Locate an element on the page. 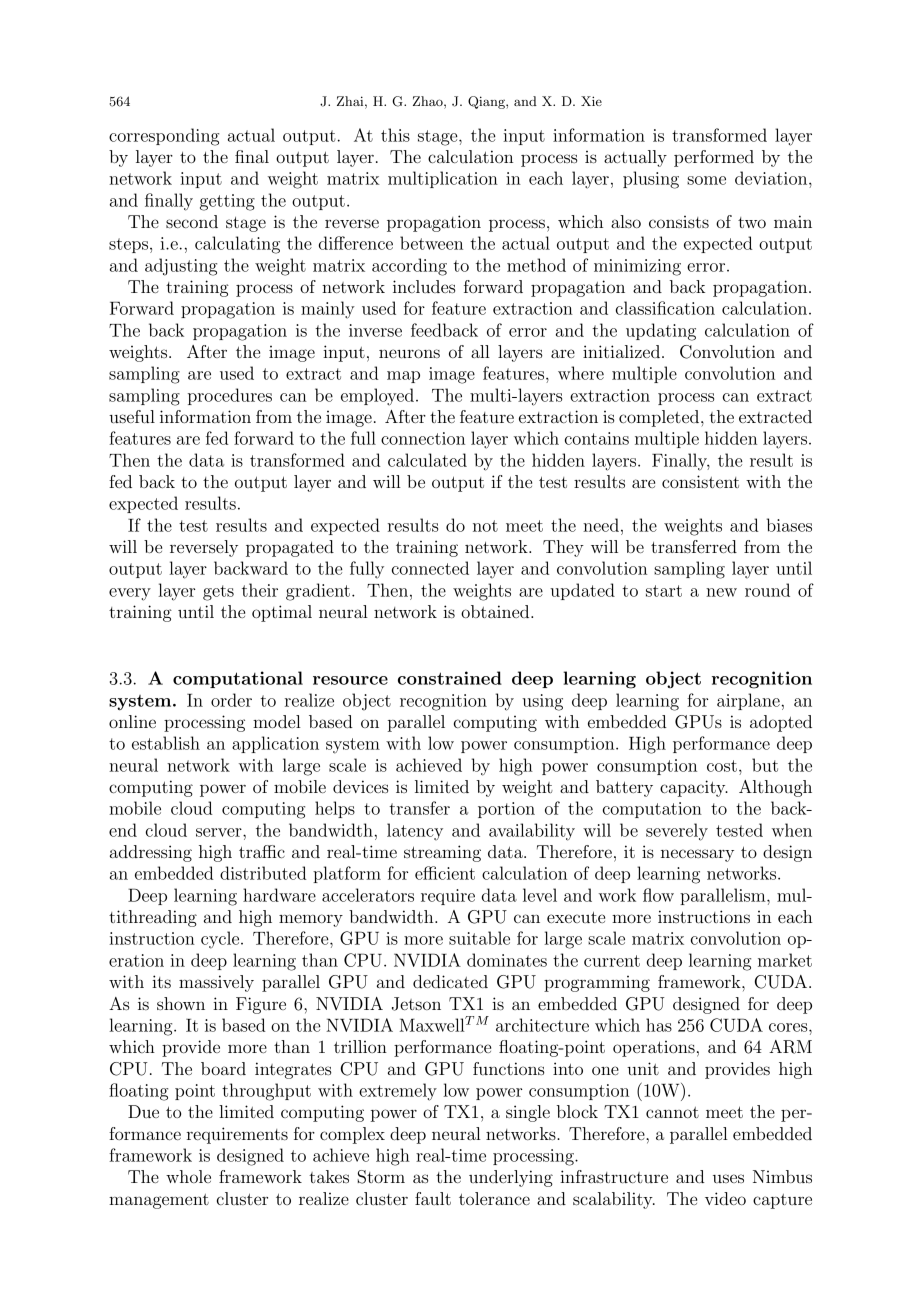  constrained is located at coordinates (450, 678).
